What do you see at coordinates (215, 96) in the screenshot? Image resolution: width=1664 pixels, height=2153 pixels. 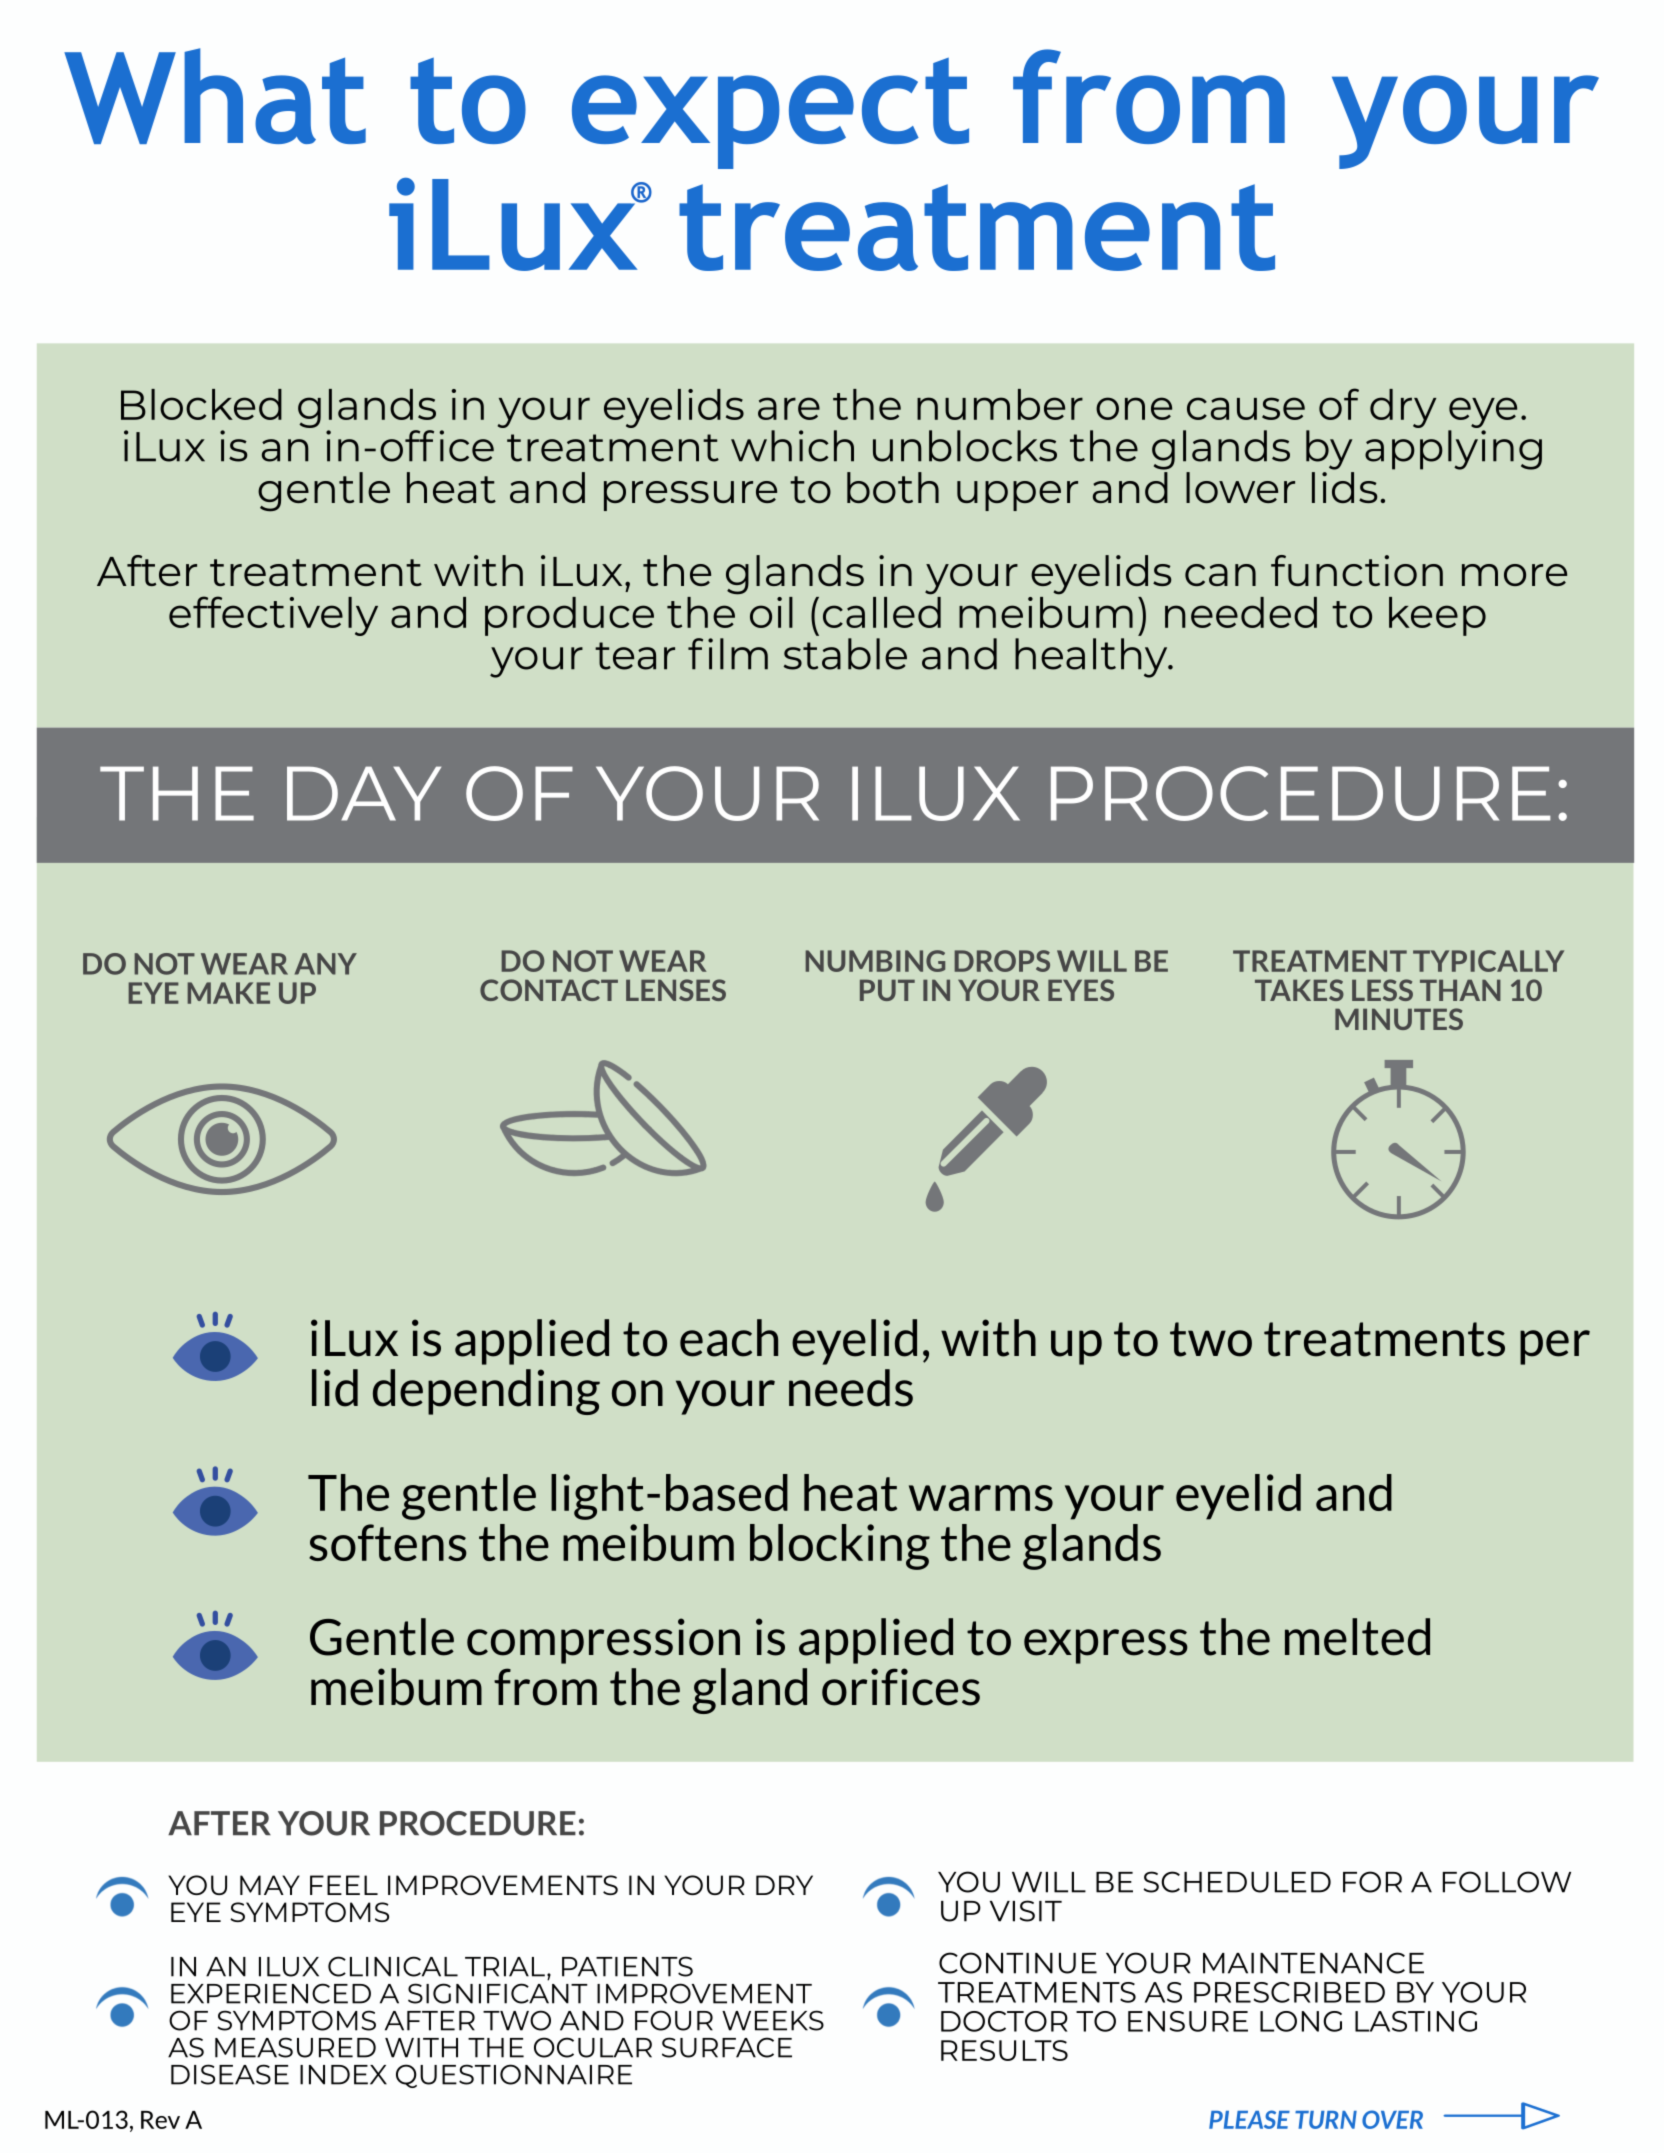 I see `What` at bounding box center [215, 96].
